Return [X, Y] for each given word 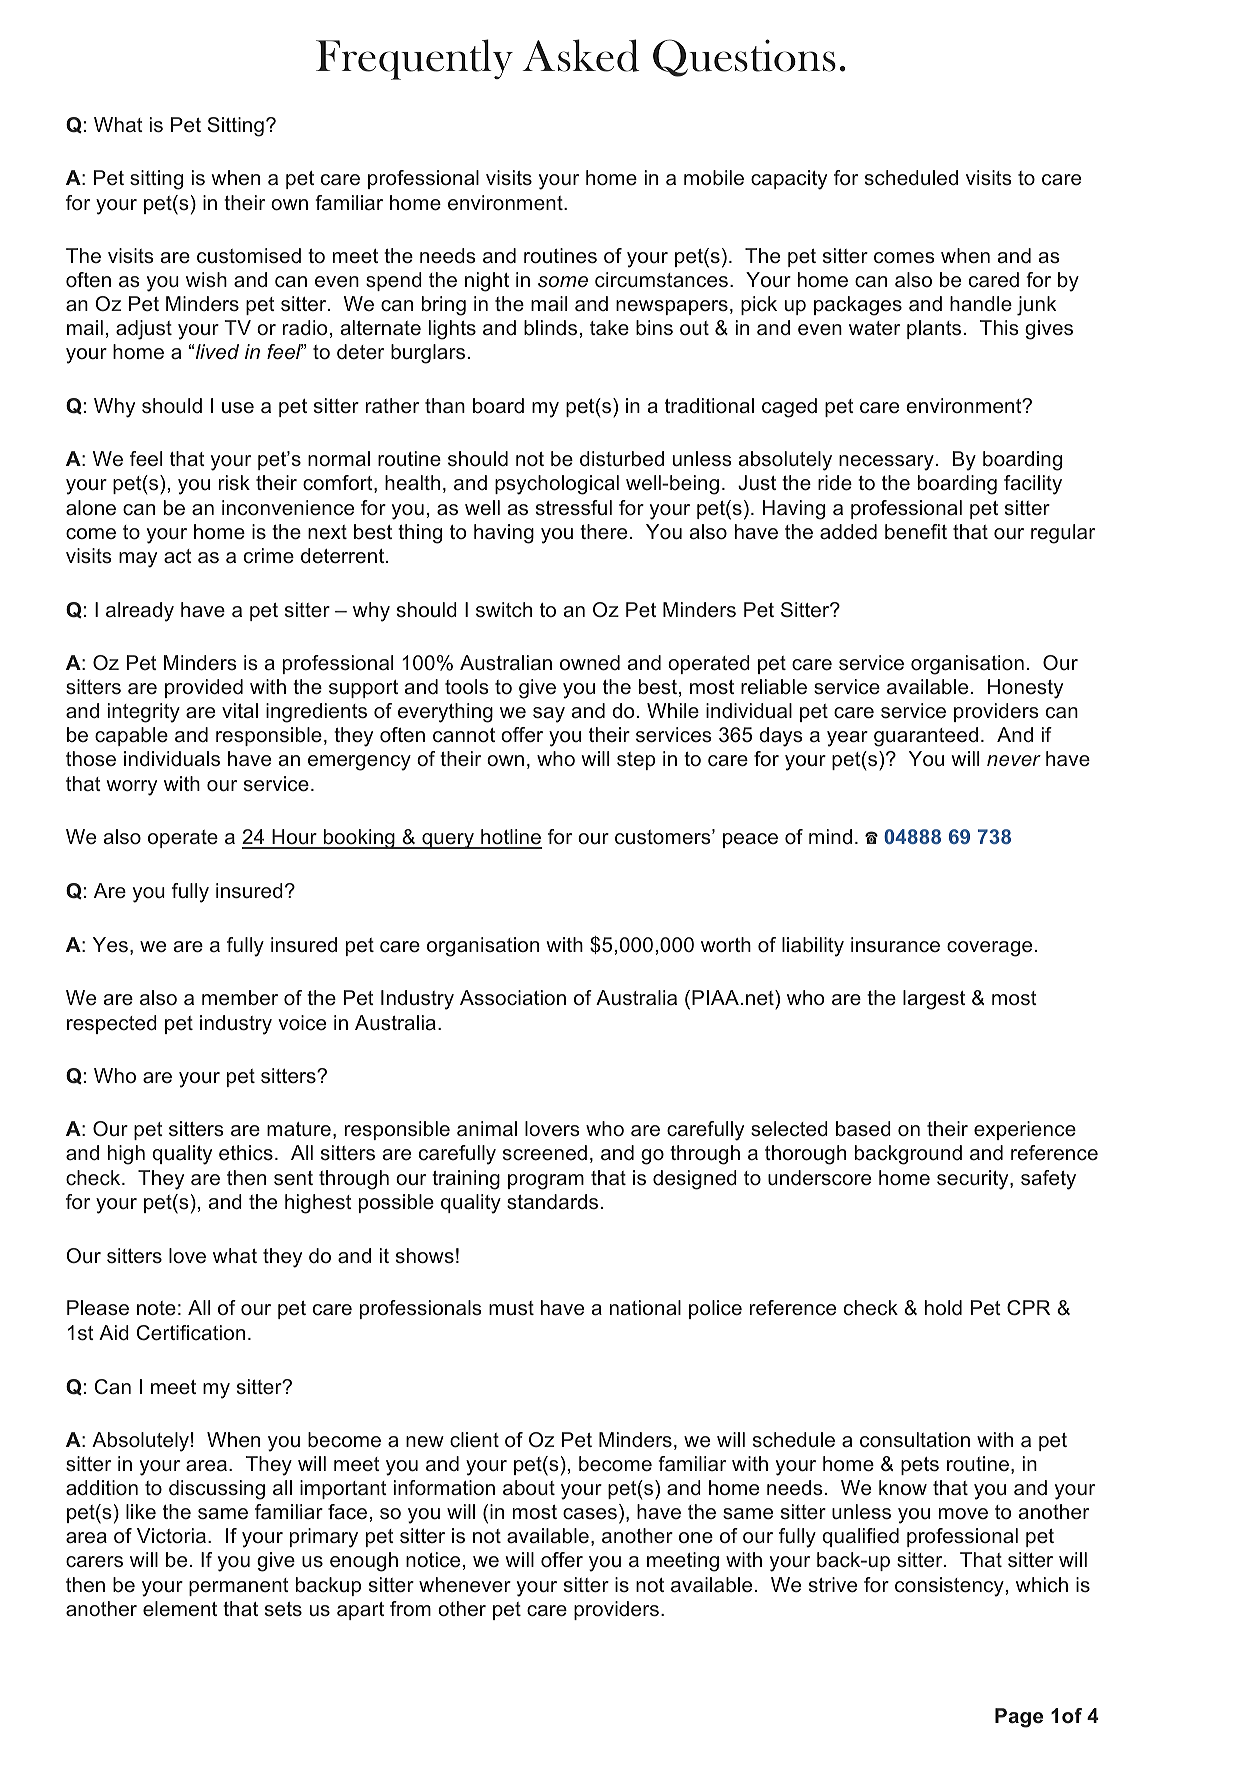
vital [240, 711]
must [511, 1308]
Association [513, 998]
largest [934, 1000]
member [240, 998]
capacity [789, 180]
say [549, 715]
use [238, 408]
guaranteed [926, 737]
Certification [191, 1333]
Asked [581, 55]
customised [249, 256]
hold [943, 1307]
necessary [886, 463]
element [180, 1609]
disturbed [622, 459]
